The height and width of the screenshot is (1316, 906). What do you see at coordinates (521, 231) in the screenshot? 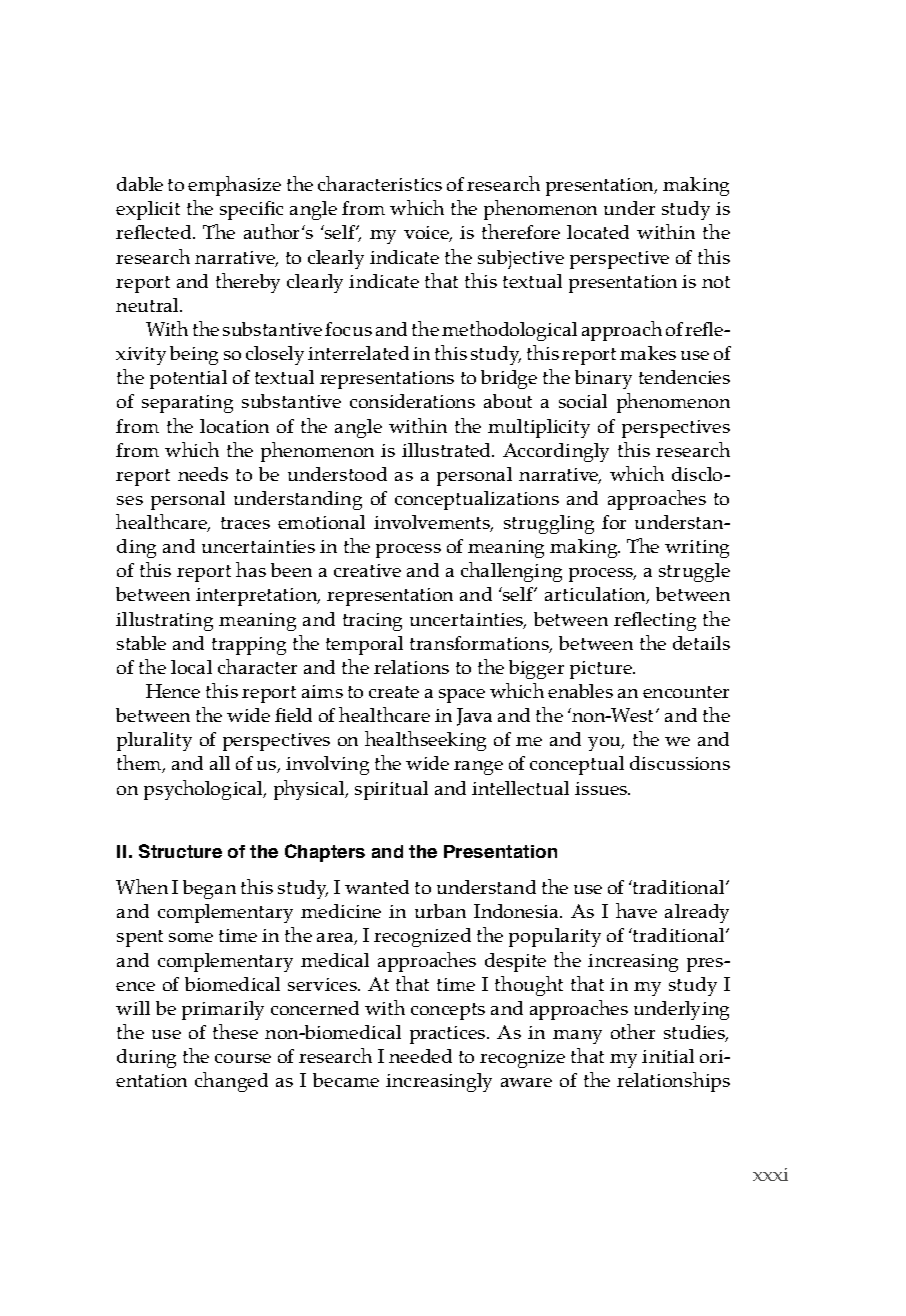
I see `therefore` at bounding box center [521, 231].
